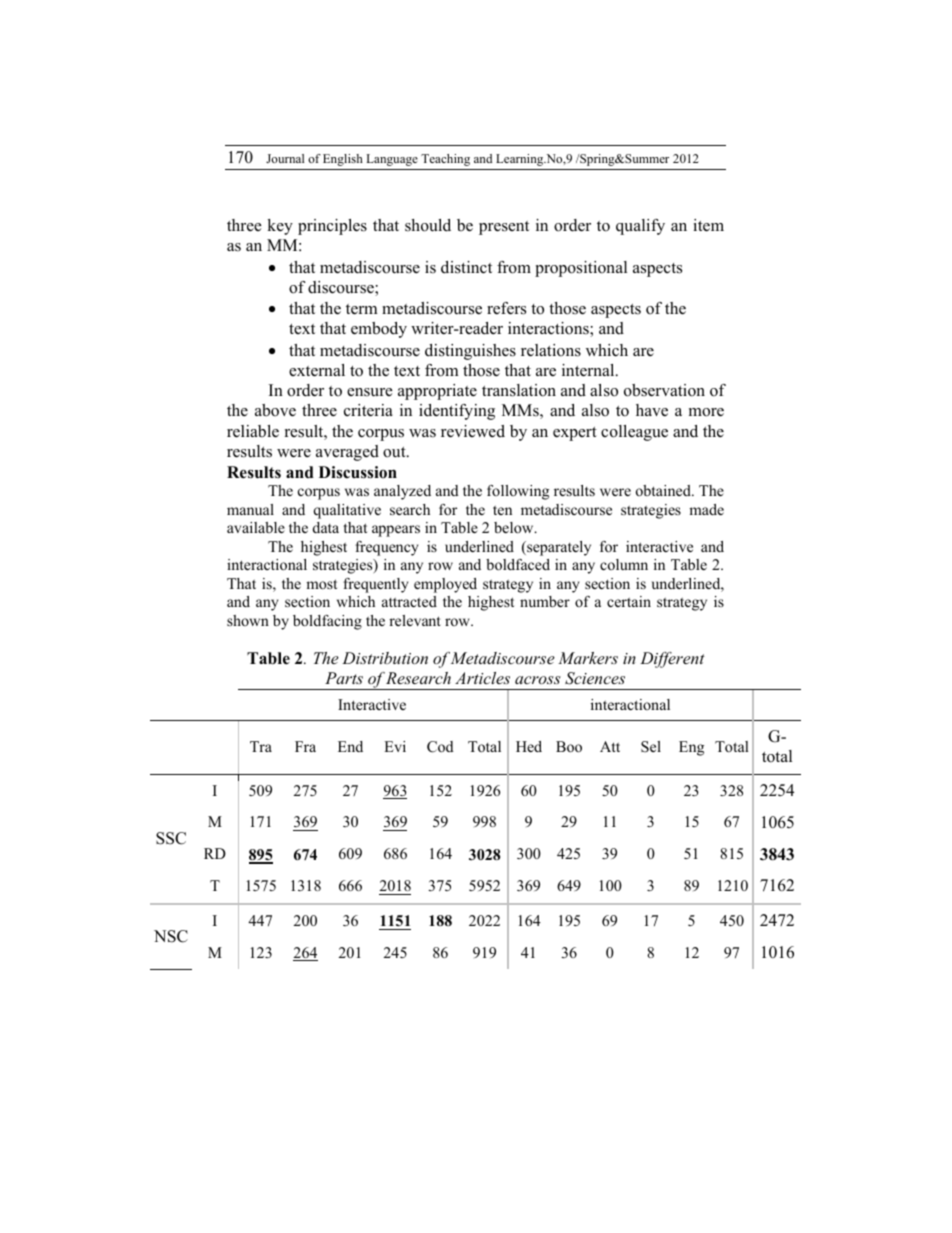 This page has width=952, height=1233. Describe the element at coordinates (253, 431) in the page. I see `reliable` at that location.
